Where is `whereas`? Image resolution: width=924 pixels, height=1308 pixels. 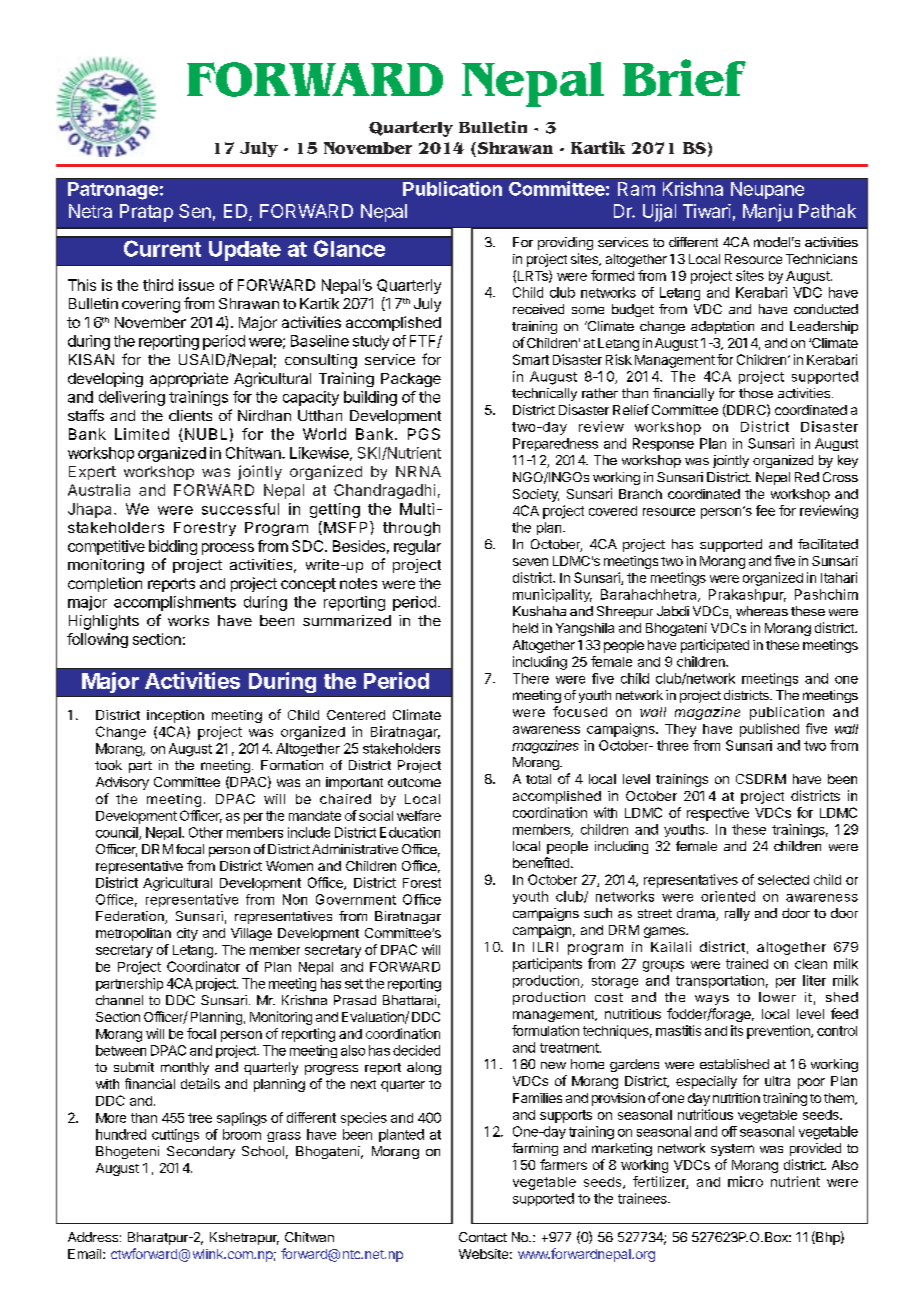 whereas is located at coordinates (762, 611).
